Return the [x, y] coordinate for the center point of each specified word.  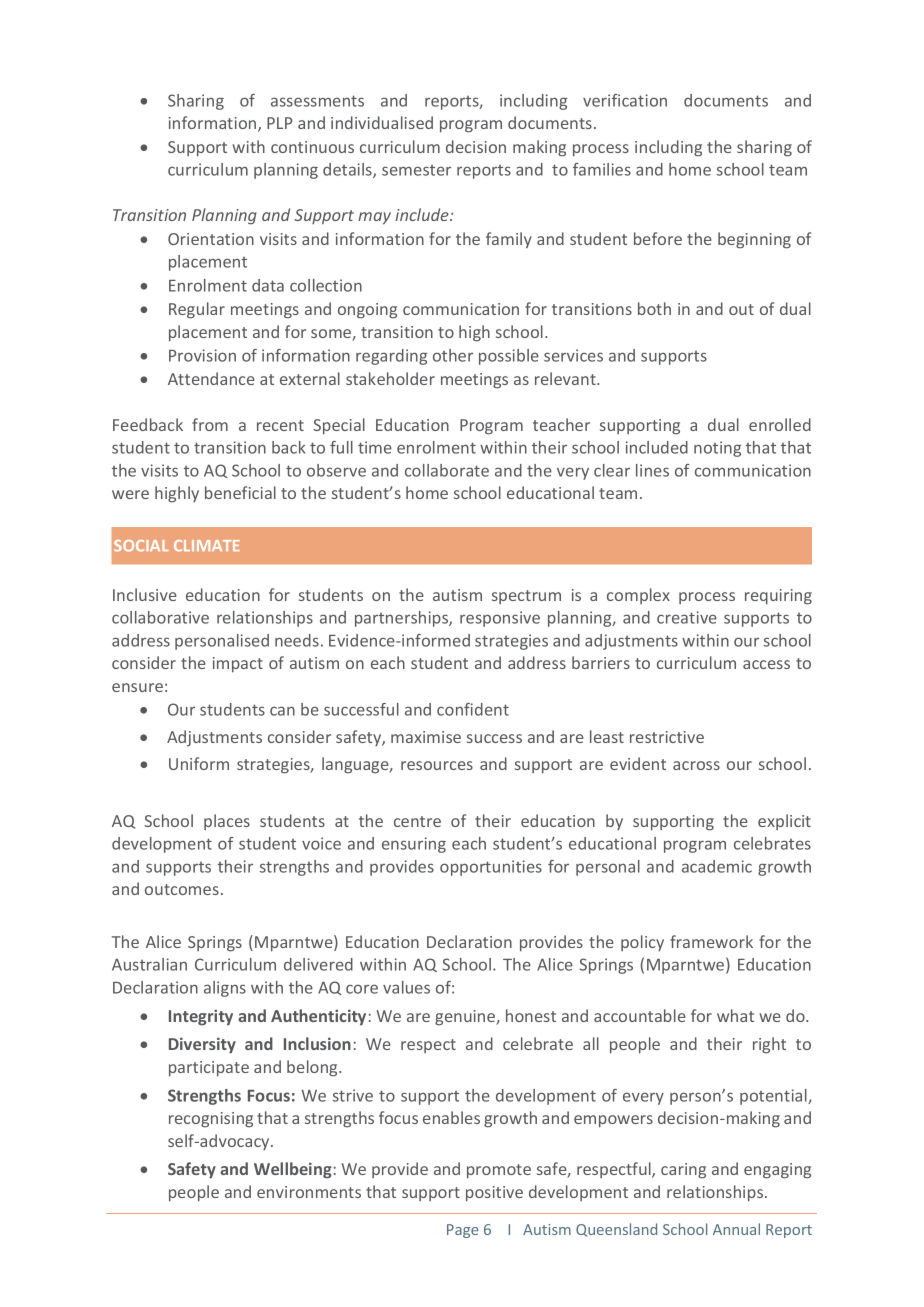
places [227, 822]
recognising [211, 1120]
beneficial [240, 492]
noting [717, 449]
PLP [279, 123]
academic [717, 866]
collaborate [447, 470]
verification [625, 100]
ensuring [414, 845]
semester [416, 170]
